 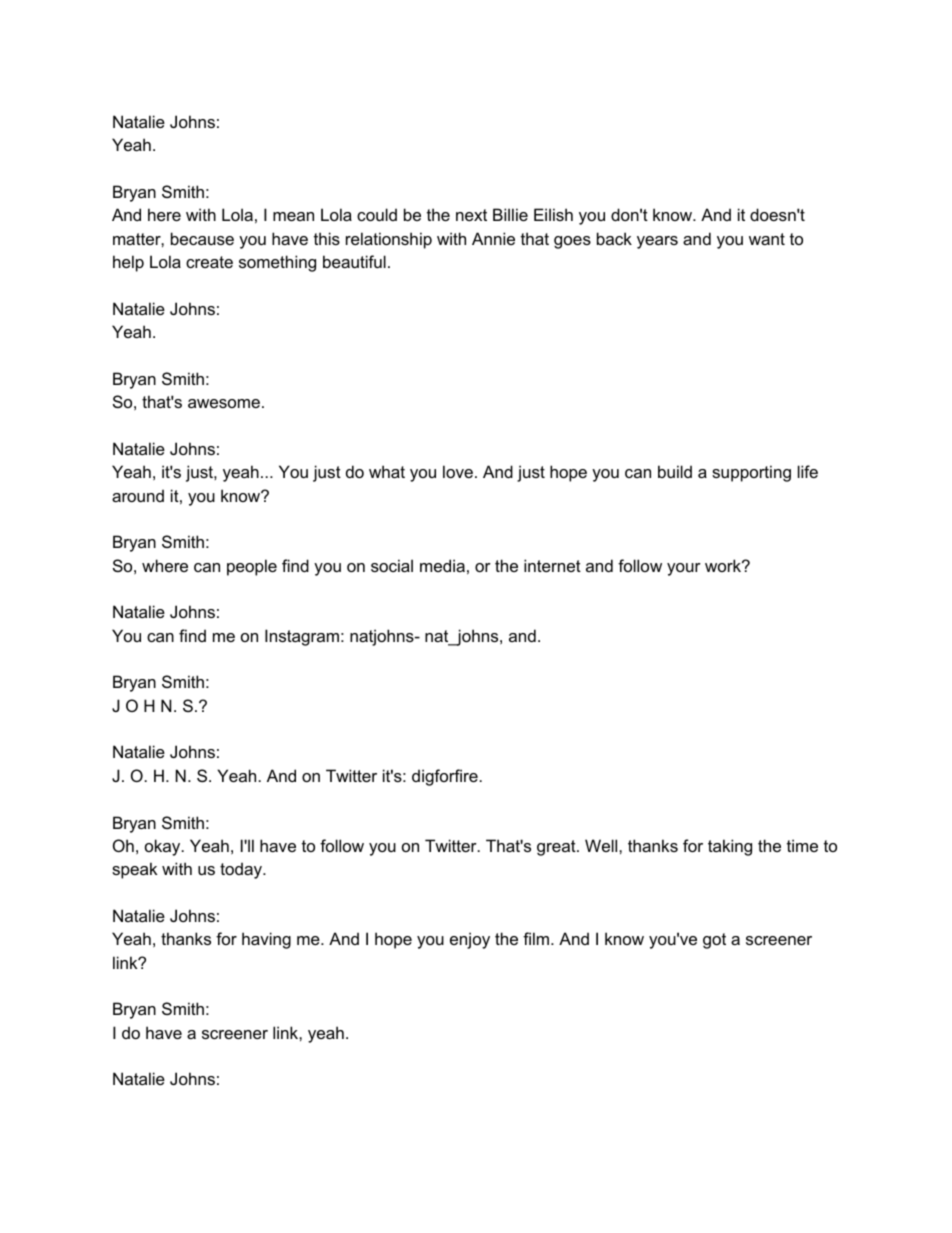 I want to click on enjoy, so click(x=470, y=940).
